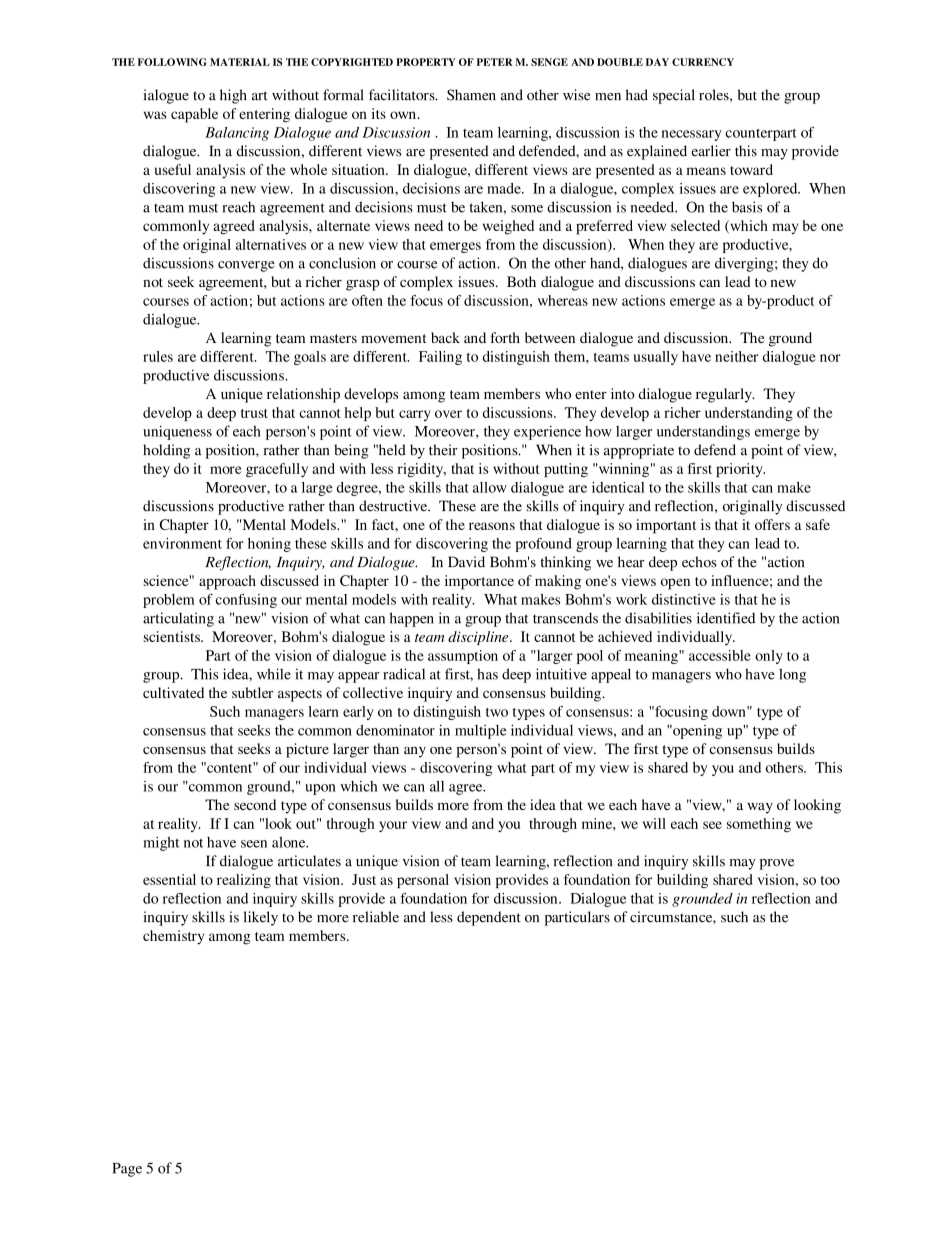 This document has height=1233, width=952. What do you see at coordinates (244, 881) in the document?
I see `realizing` at bounding box center [244, 881].
